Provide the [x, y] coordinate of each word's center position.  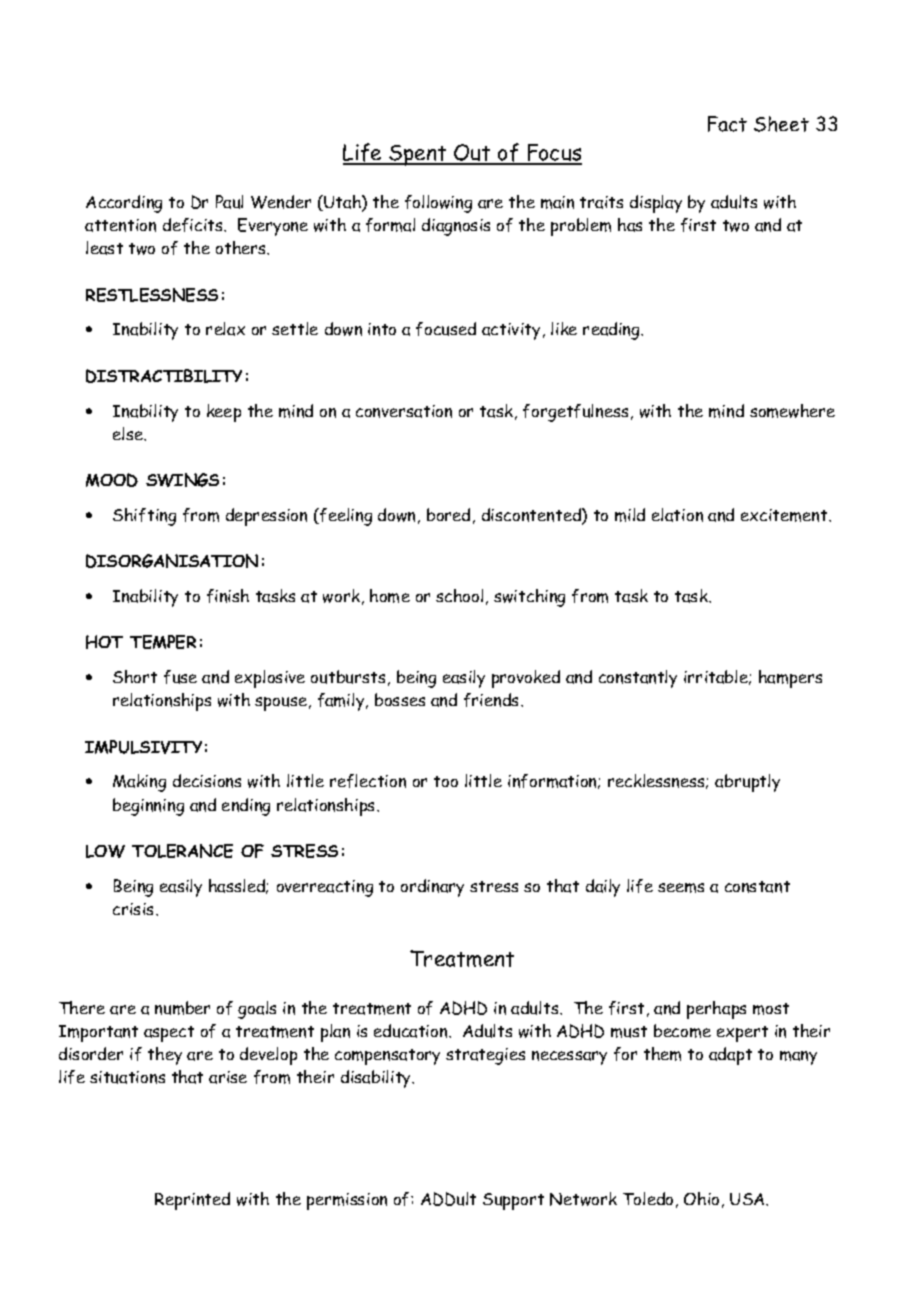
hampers [790, 679]
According [124, 204]
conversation [404, 411]
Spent [418, 155]
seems [681, 888]
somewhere [792, 411]
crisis [135, 909]
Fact [727, 124]
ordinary [432, 888]
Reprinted [192, 1201]
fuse [180, 677]
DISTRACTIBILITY [164, 376]
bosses [400, 699]
